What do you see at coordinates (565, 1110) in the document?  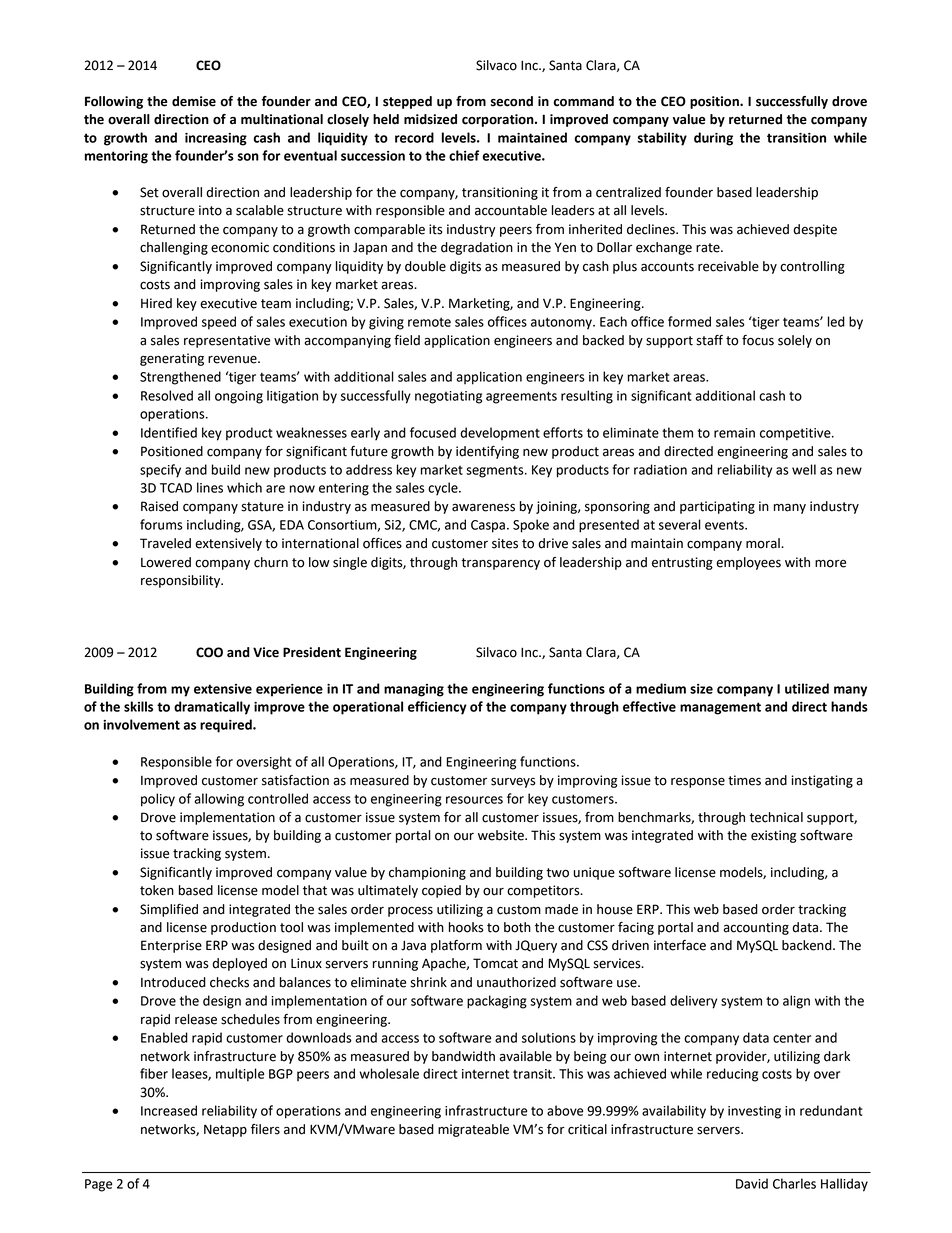 I see `above` at bounding box center [565, 1110].
